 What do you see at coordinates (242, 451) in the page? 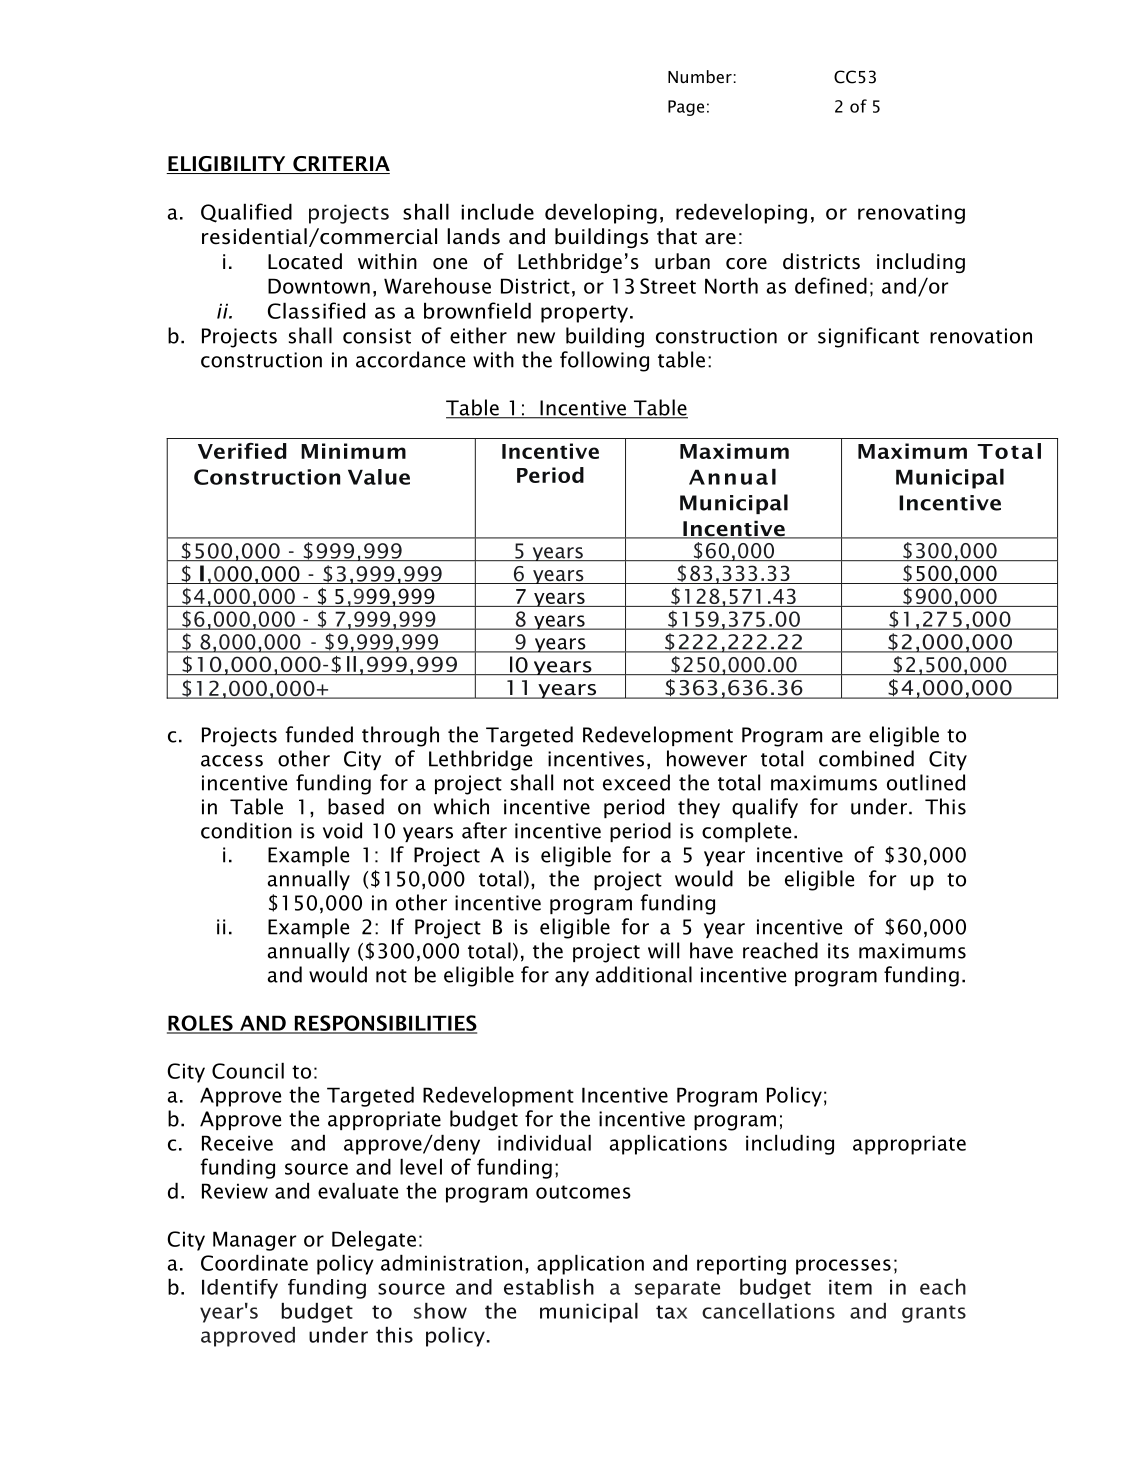
I see `Verified` at bounding box center [242, 451].
